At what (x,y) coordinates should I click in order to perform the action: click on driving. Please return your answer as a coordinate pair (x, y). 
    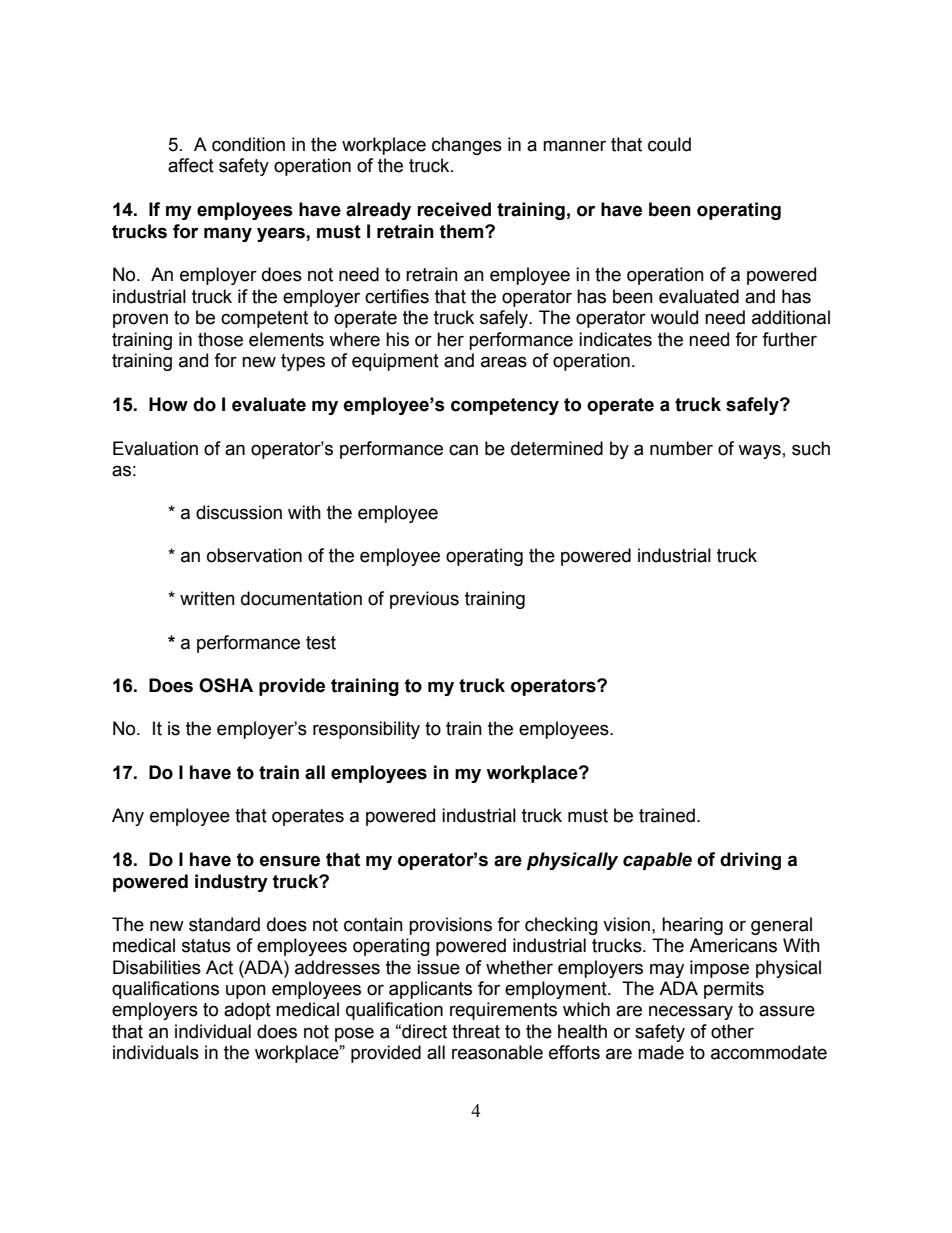
    Looking at the image, I should click on (750, 861).
